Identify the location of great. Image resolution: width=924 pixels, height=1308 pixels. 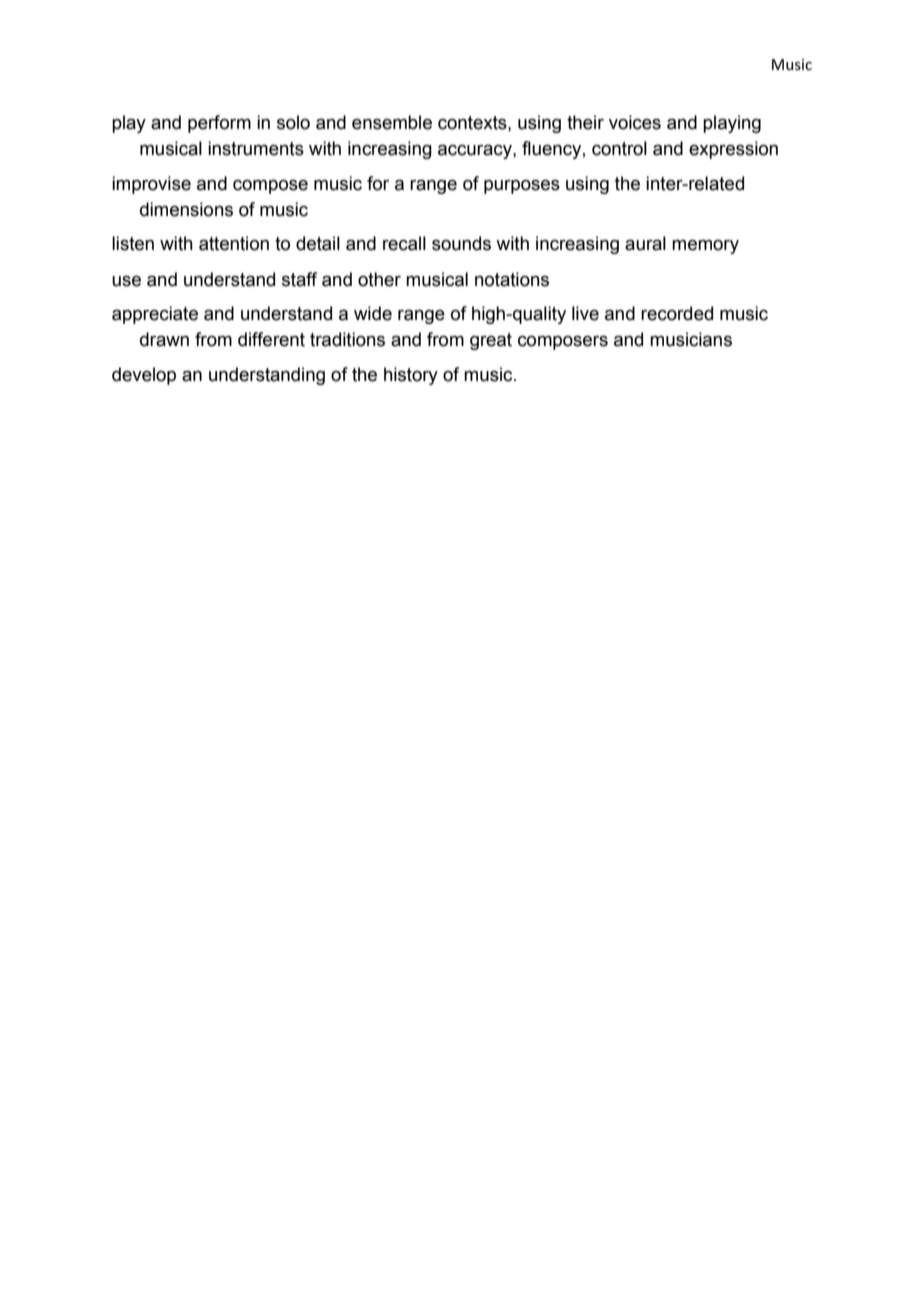
(491, 341).
